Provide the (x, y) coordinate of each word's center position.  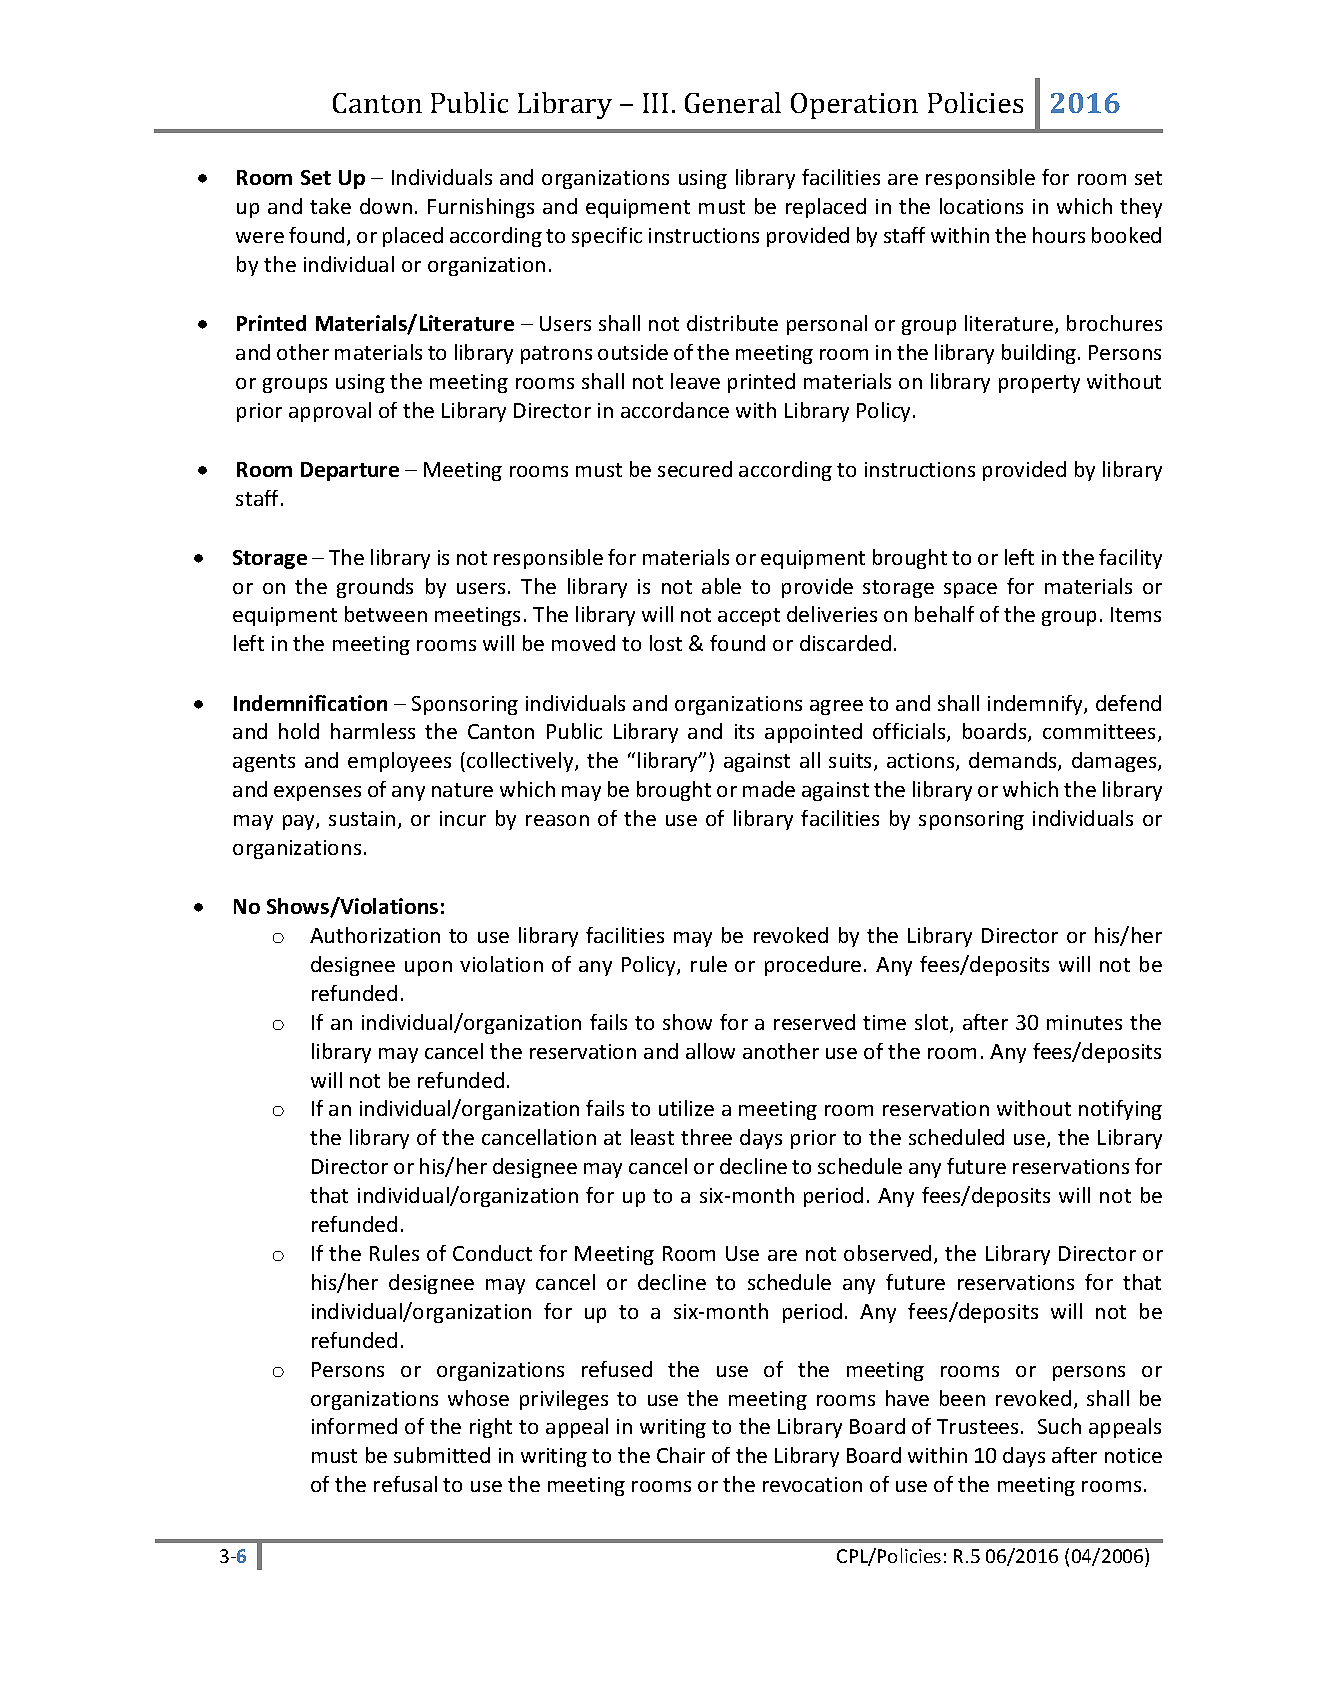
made (769, 789)
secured (695, 469)
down (386, 206)
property (1039, 384)
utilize (686, 1108)
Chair (681, 1455)
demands (1014, 761)
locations (981, 206)
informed (354, 1426)
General (733, 102)
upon (428, 968)
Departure (350, 471)
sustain (362, 818)
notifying (1120, 1110)
